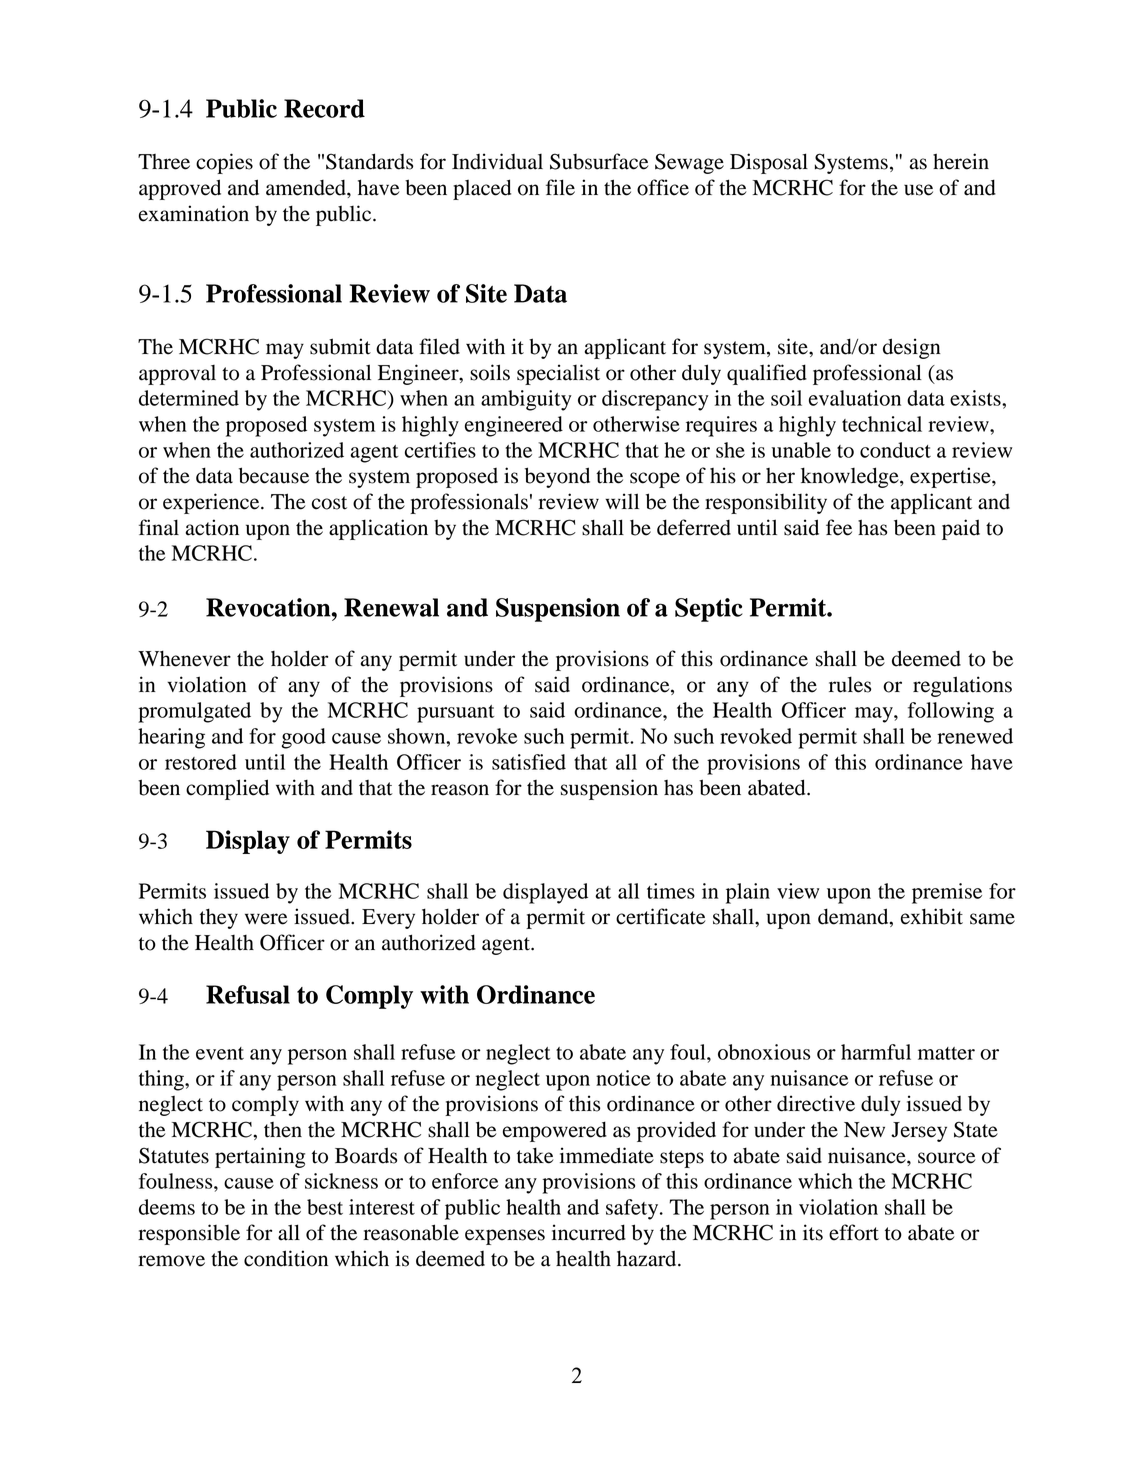  Describe the element at coordinates (286, 1258) in the document. I see `condition` at that location.
